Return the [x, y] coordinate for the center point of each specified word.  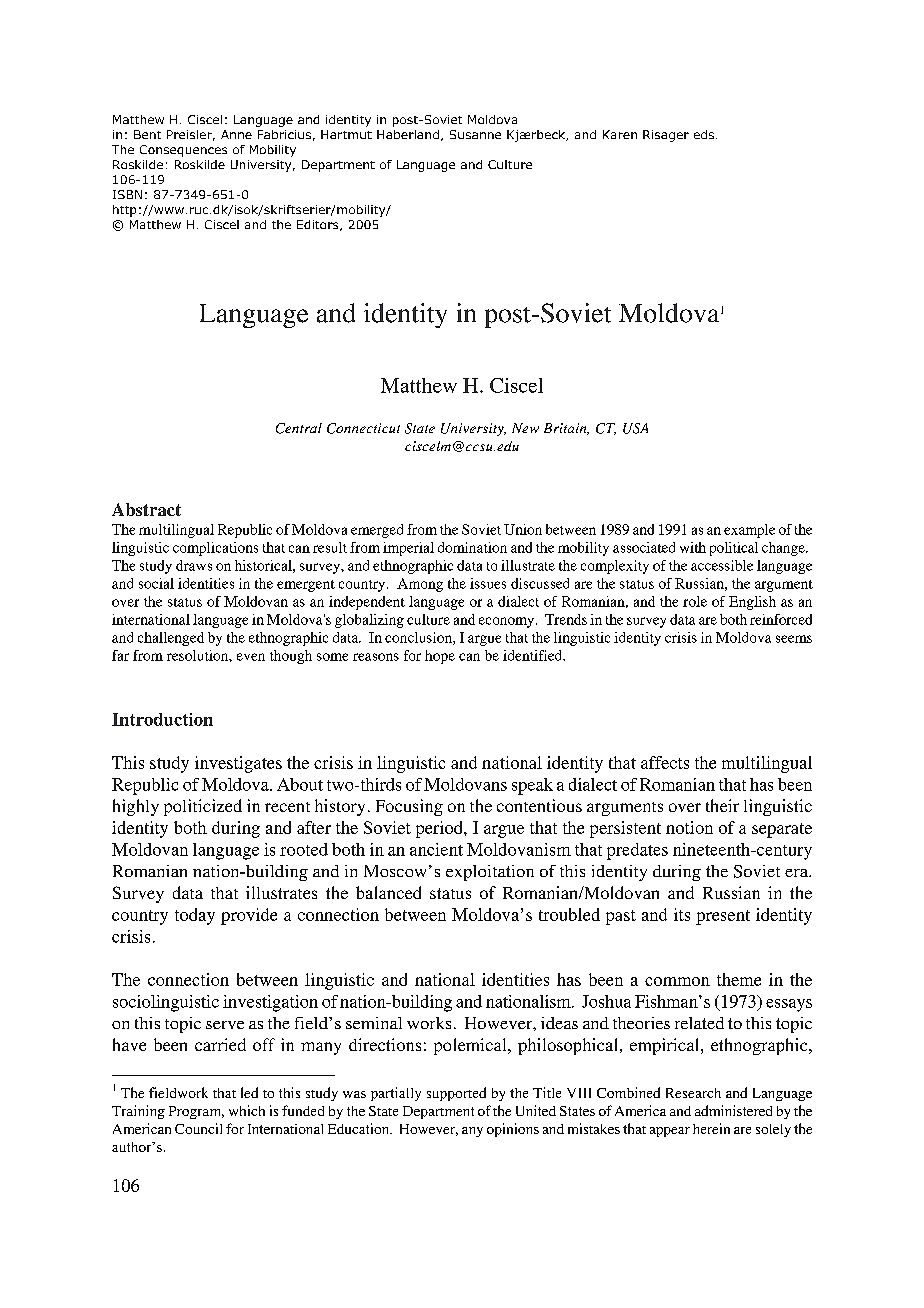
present [723, 917]
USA [635, 428]
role [695, 601]
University [473, 429]
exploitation [490, 873]
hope [440, 657]
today [195, 916]
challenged [171, 639]
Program [196, 1112]
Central [299, 428]
